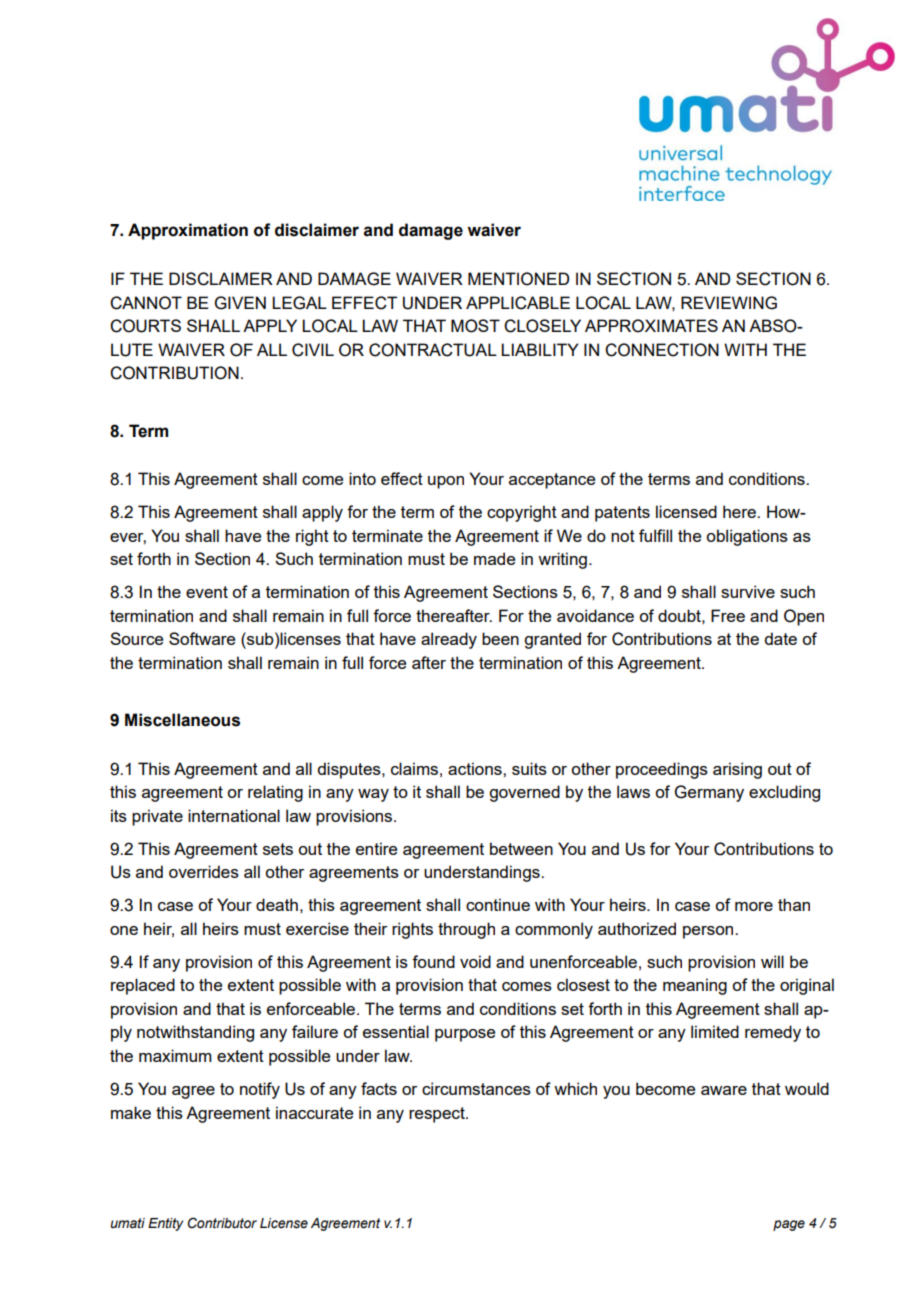 The width and height of the document is (924, 1308). Describe the element at coordinates (446, 482) in the document. I see `upon` at that location.
